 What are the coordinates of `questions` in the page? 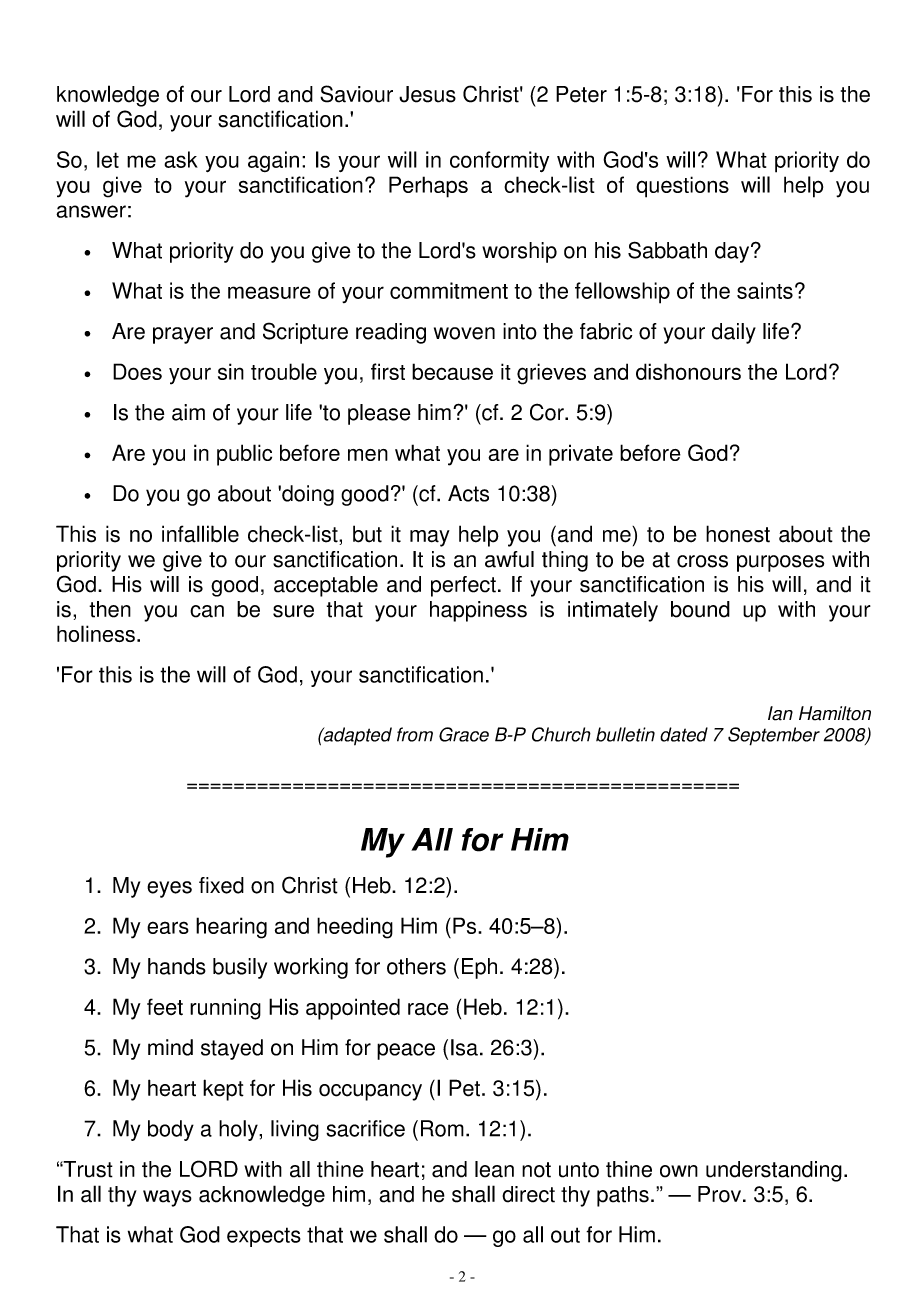 It's located at (682, 187).
